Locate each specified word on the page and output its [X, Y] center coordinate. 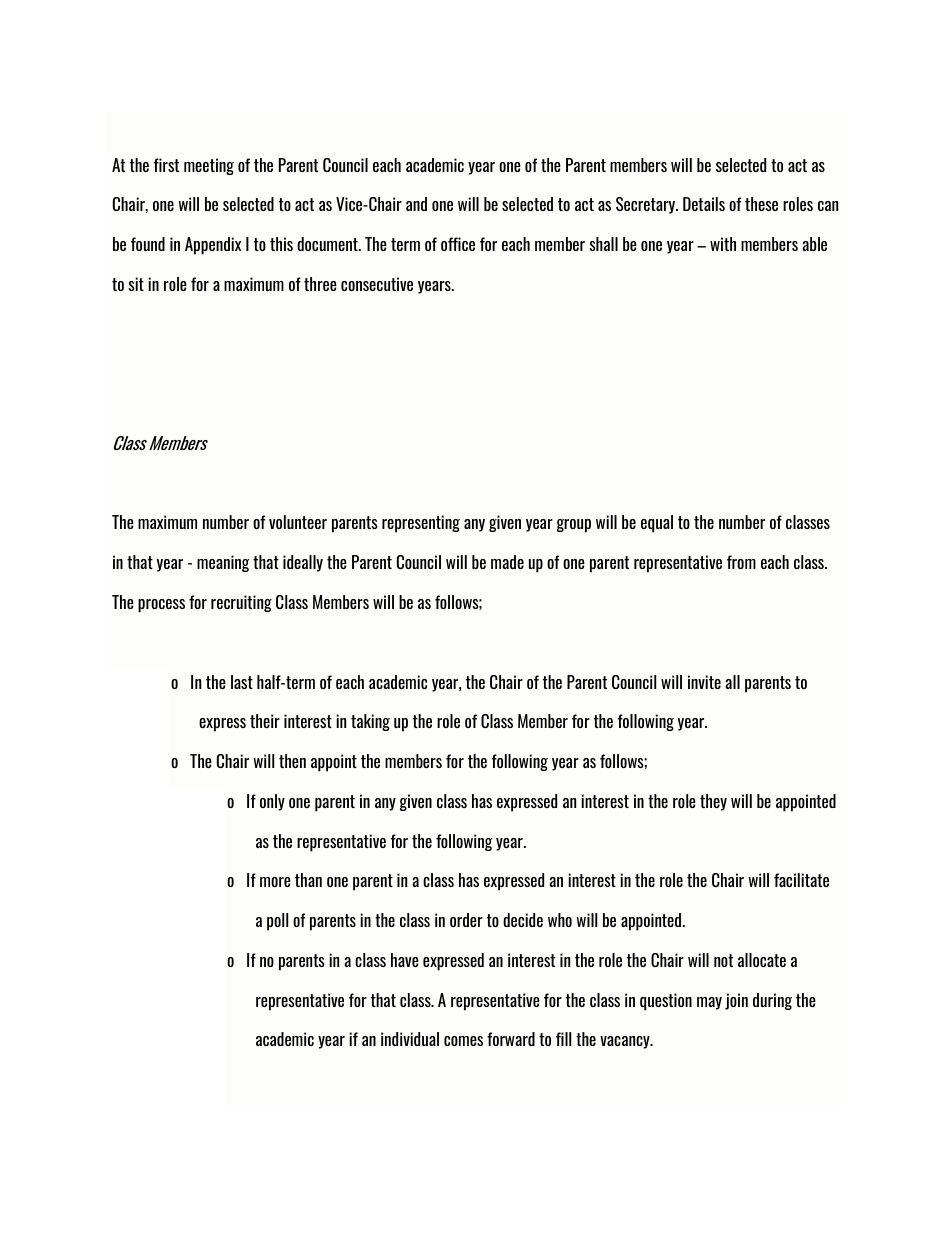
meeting [209, 166]
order [466, 920]
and [416, 204]
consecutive [377, 284]
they [713, 802]
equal [657, 524]
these [761, 204]
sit [136, 284]
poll [277, 922]
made [507, 562]
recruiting [241, 603]
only [272, 802]
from [741, 562]
